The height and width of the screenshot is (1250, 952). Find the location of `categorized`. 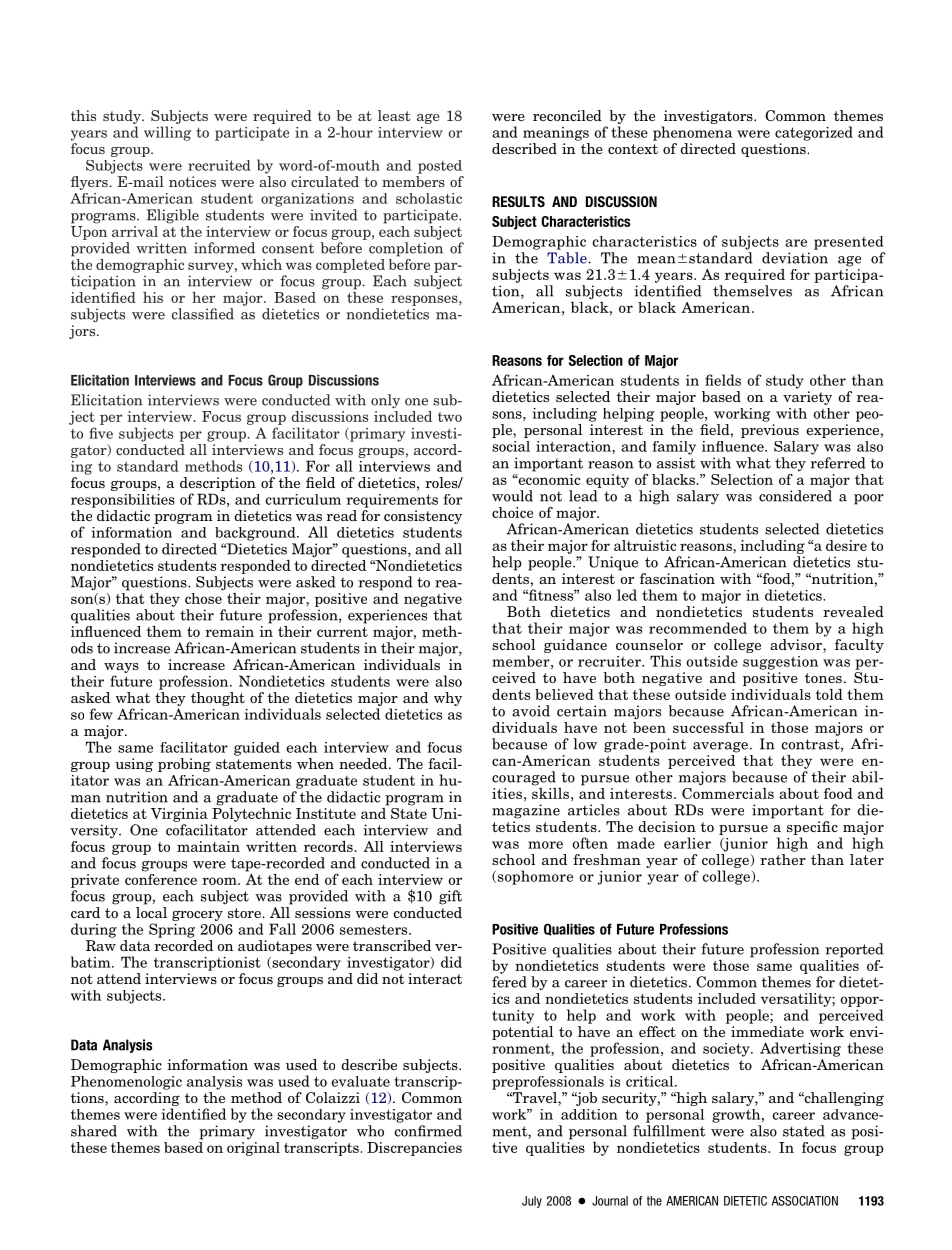

categorized is located at coordinates (814, 133).
